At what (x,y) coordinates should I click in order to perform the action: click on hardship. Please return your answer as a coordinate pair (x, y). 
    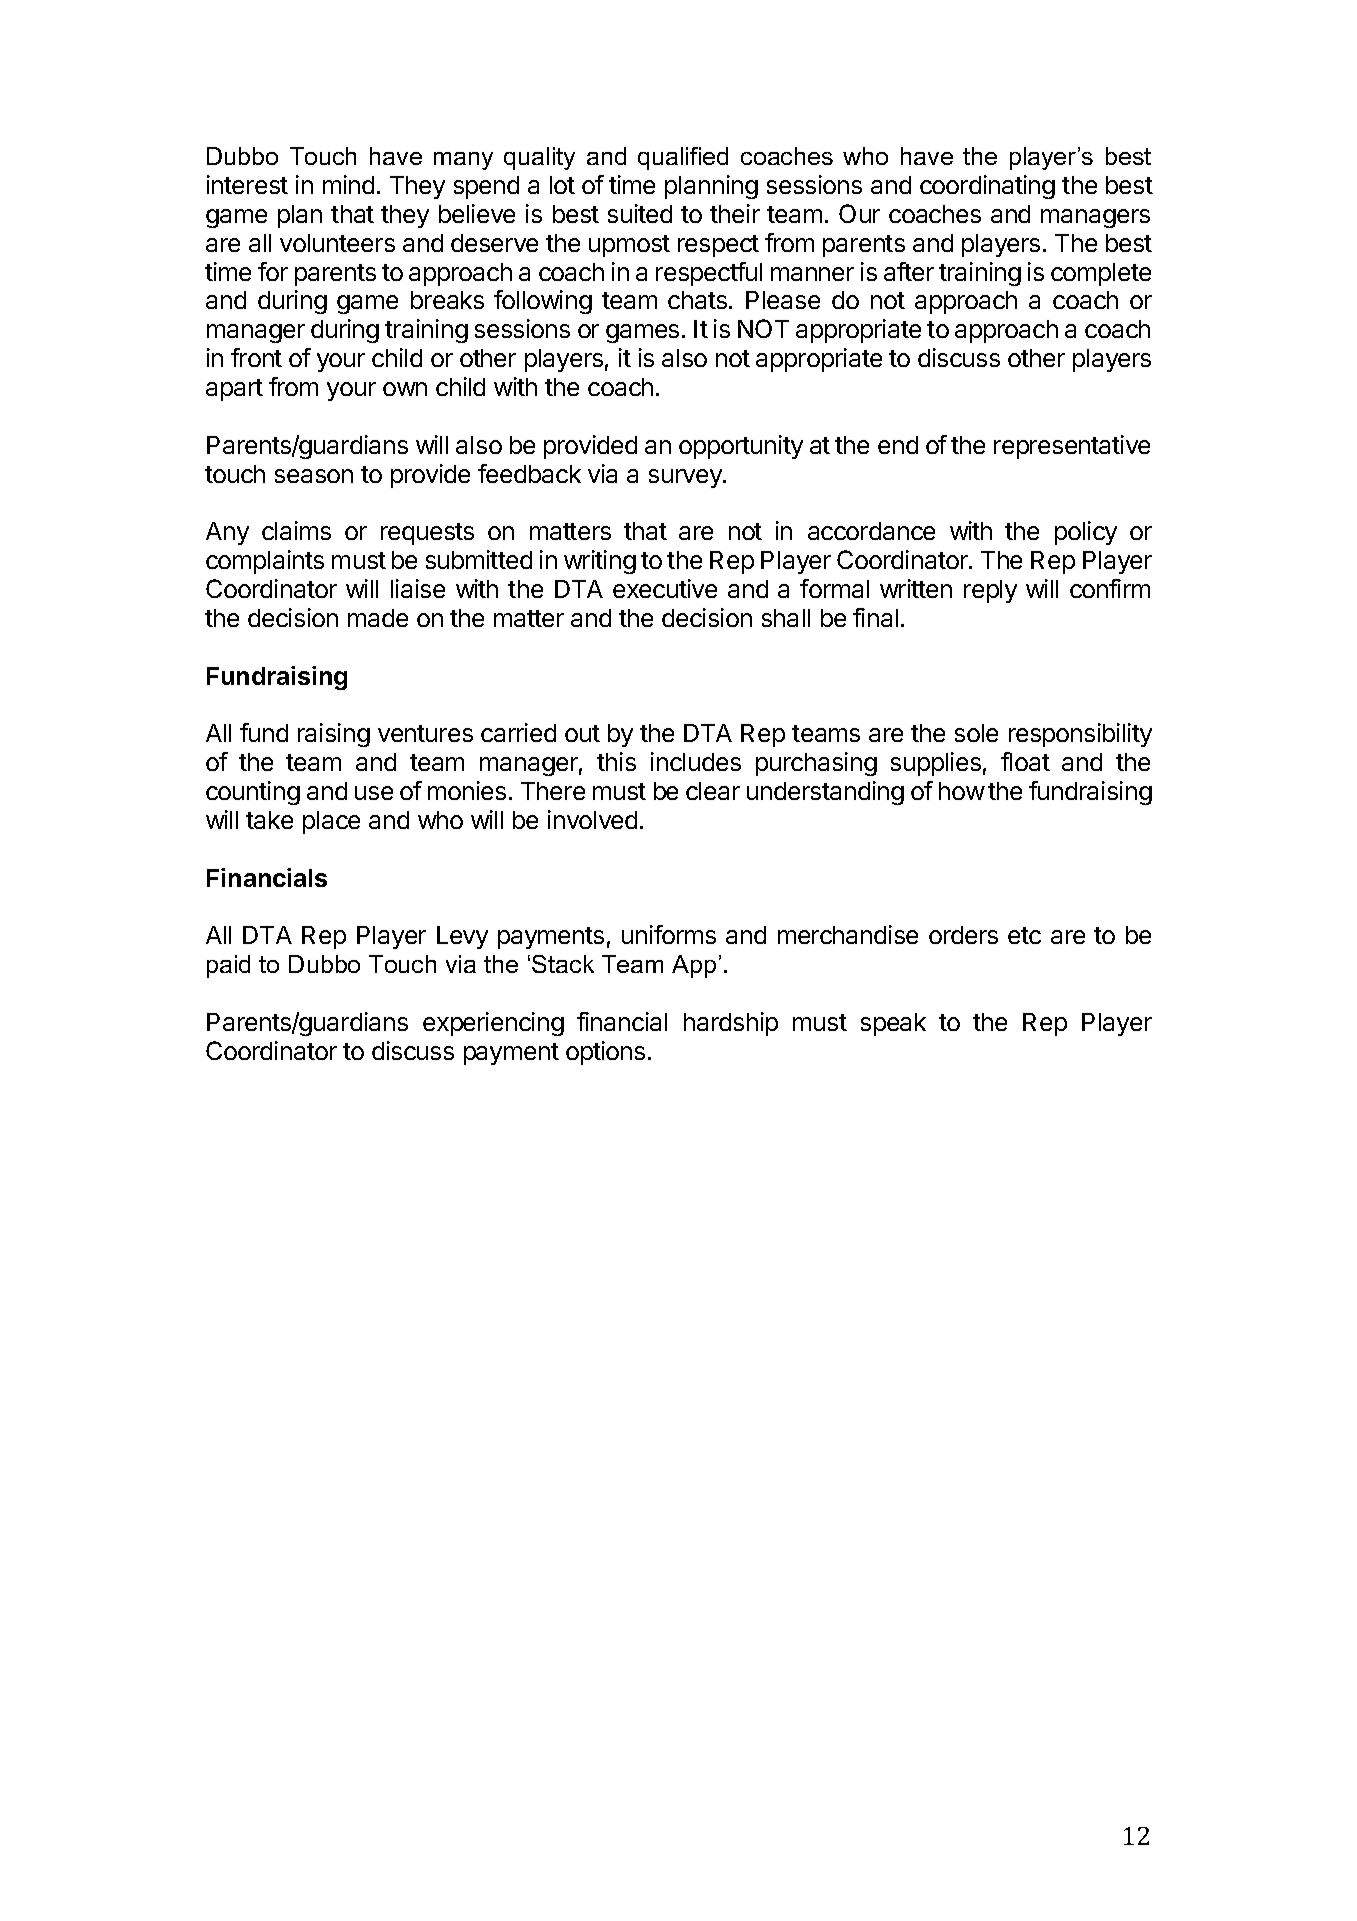
    Looking at the image, I should click on (731, 1024).
